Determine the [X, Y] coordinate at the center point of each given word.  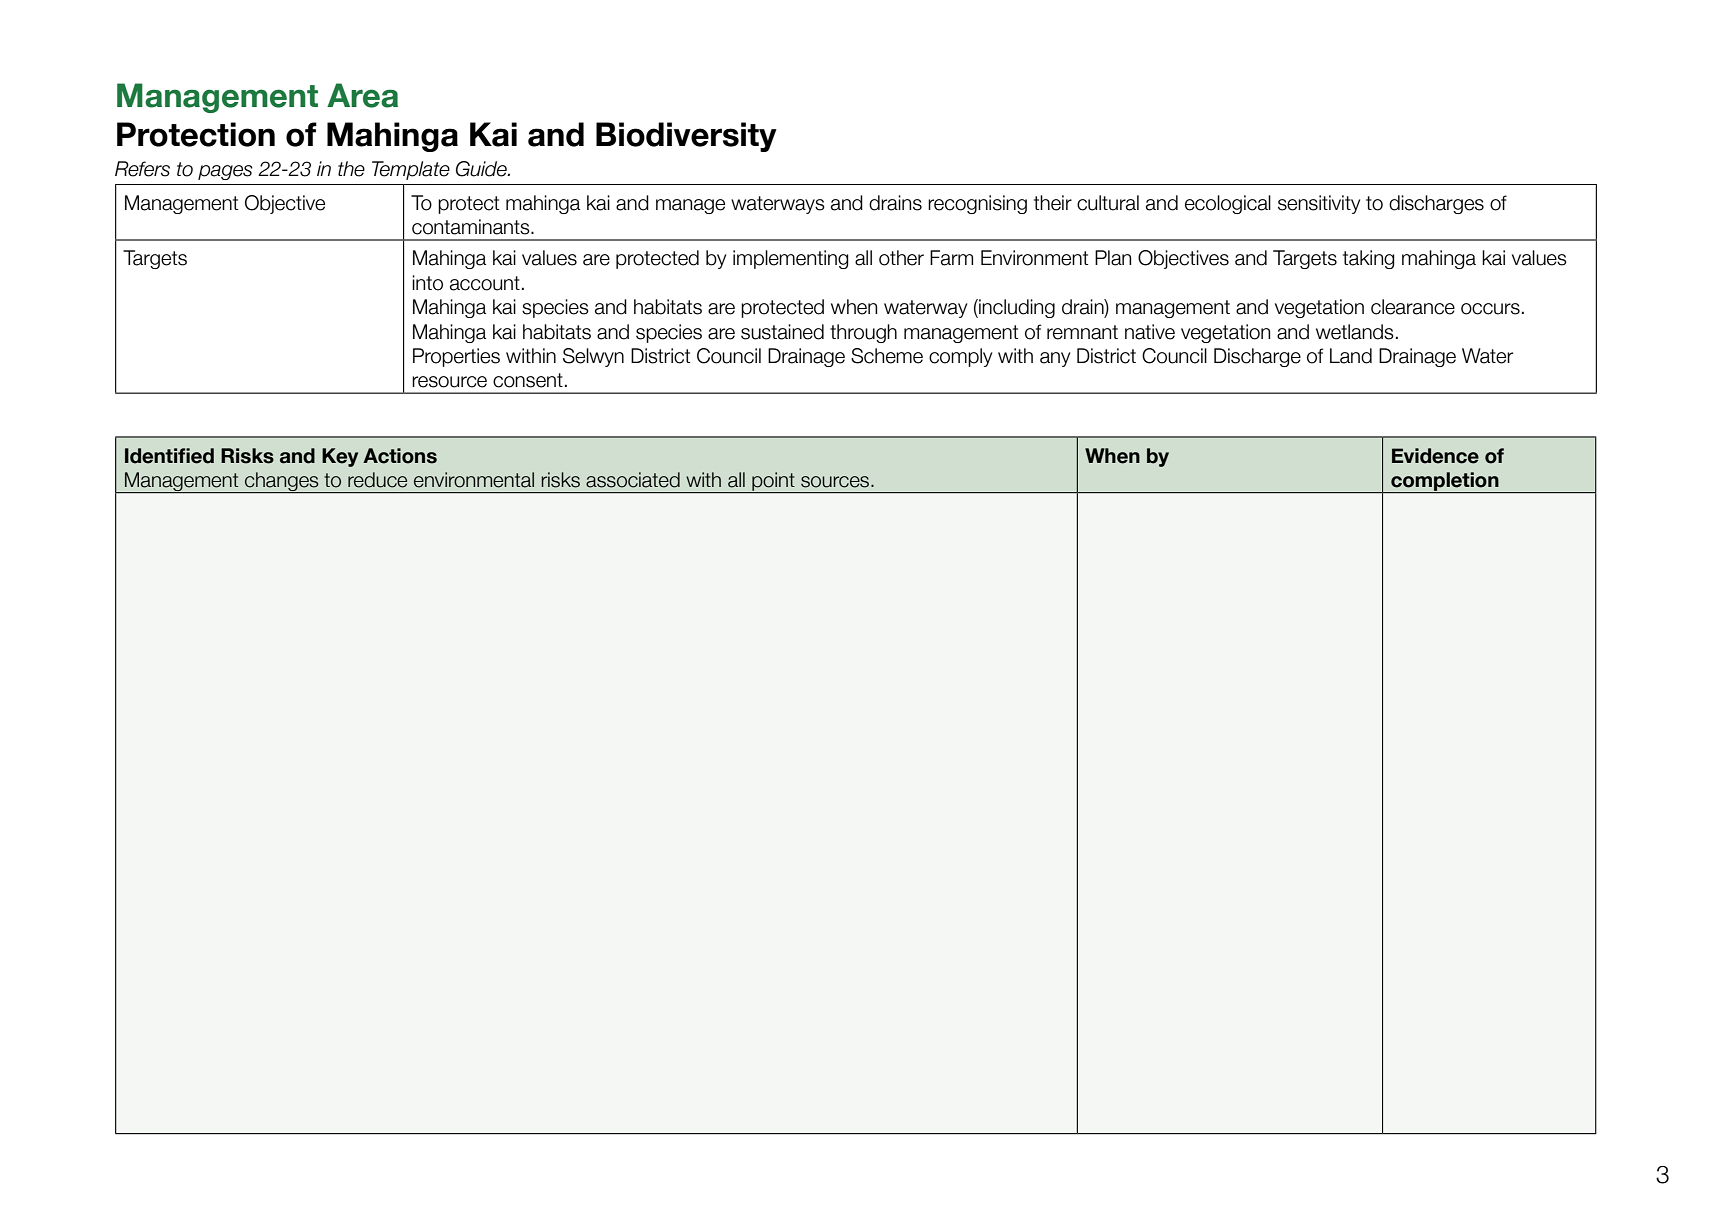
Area [362, 95]
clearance [1413, 307]
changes [282, 482]
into [427, 283]
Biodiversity [686, 137]
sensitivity [1319, 204]
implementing [791, 259]
